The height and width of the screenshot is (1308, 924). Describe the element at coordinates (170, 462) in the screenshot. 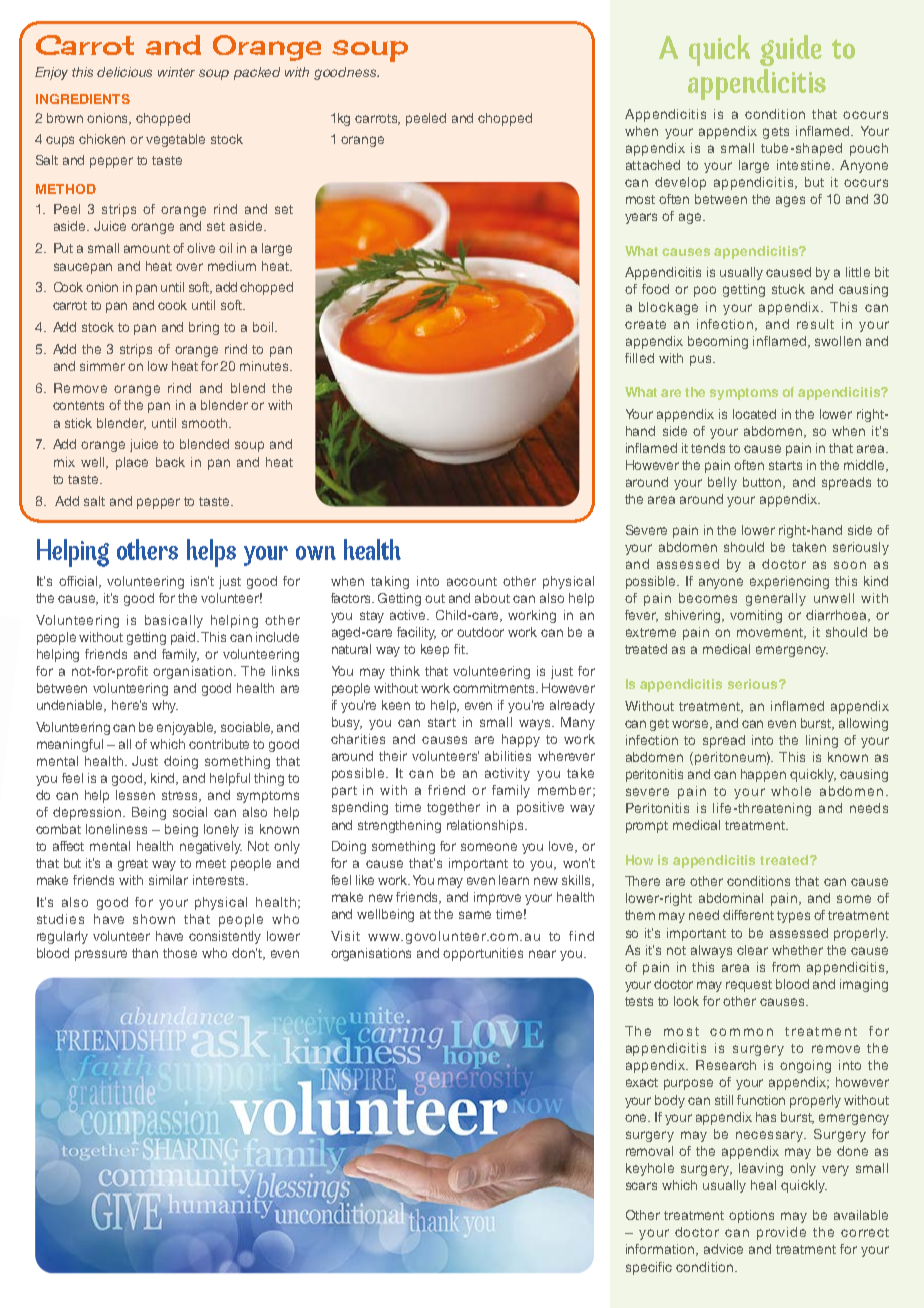

I see `back` at that location.
